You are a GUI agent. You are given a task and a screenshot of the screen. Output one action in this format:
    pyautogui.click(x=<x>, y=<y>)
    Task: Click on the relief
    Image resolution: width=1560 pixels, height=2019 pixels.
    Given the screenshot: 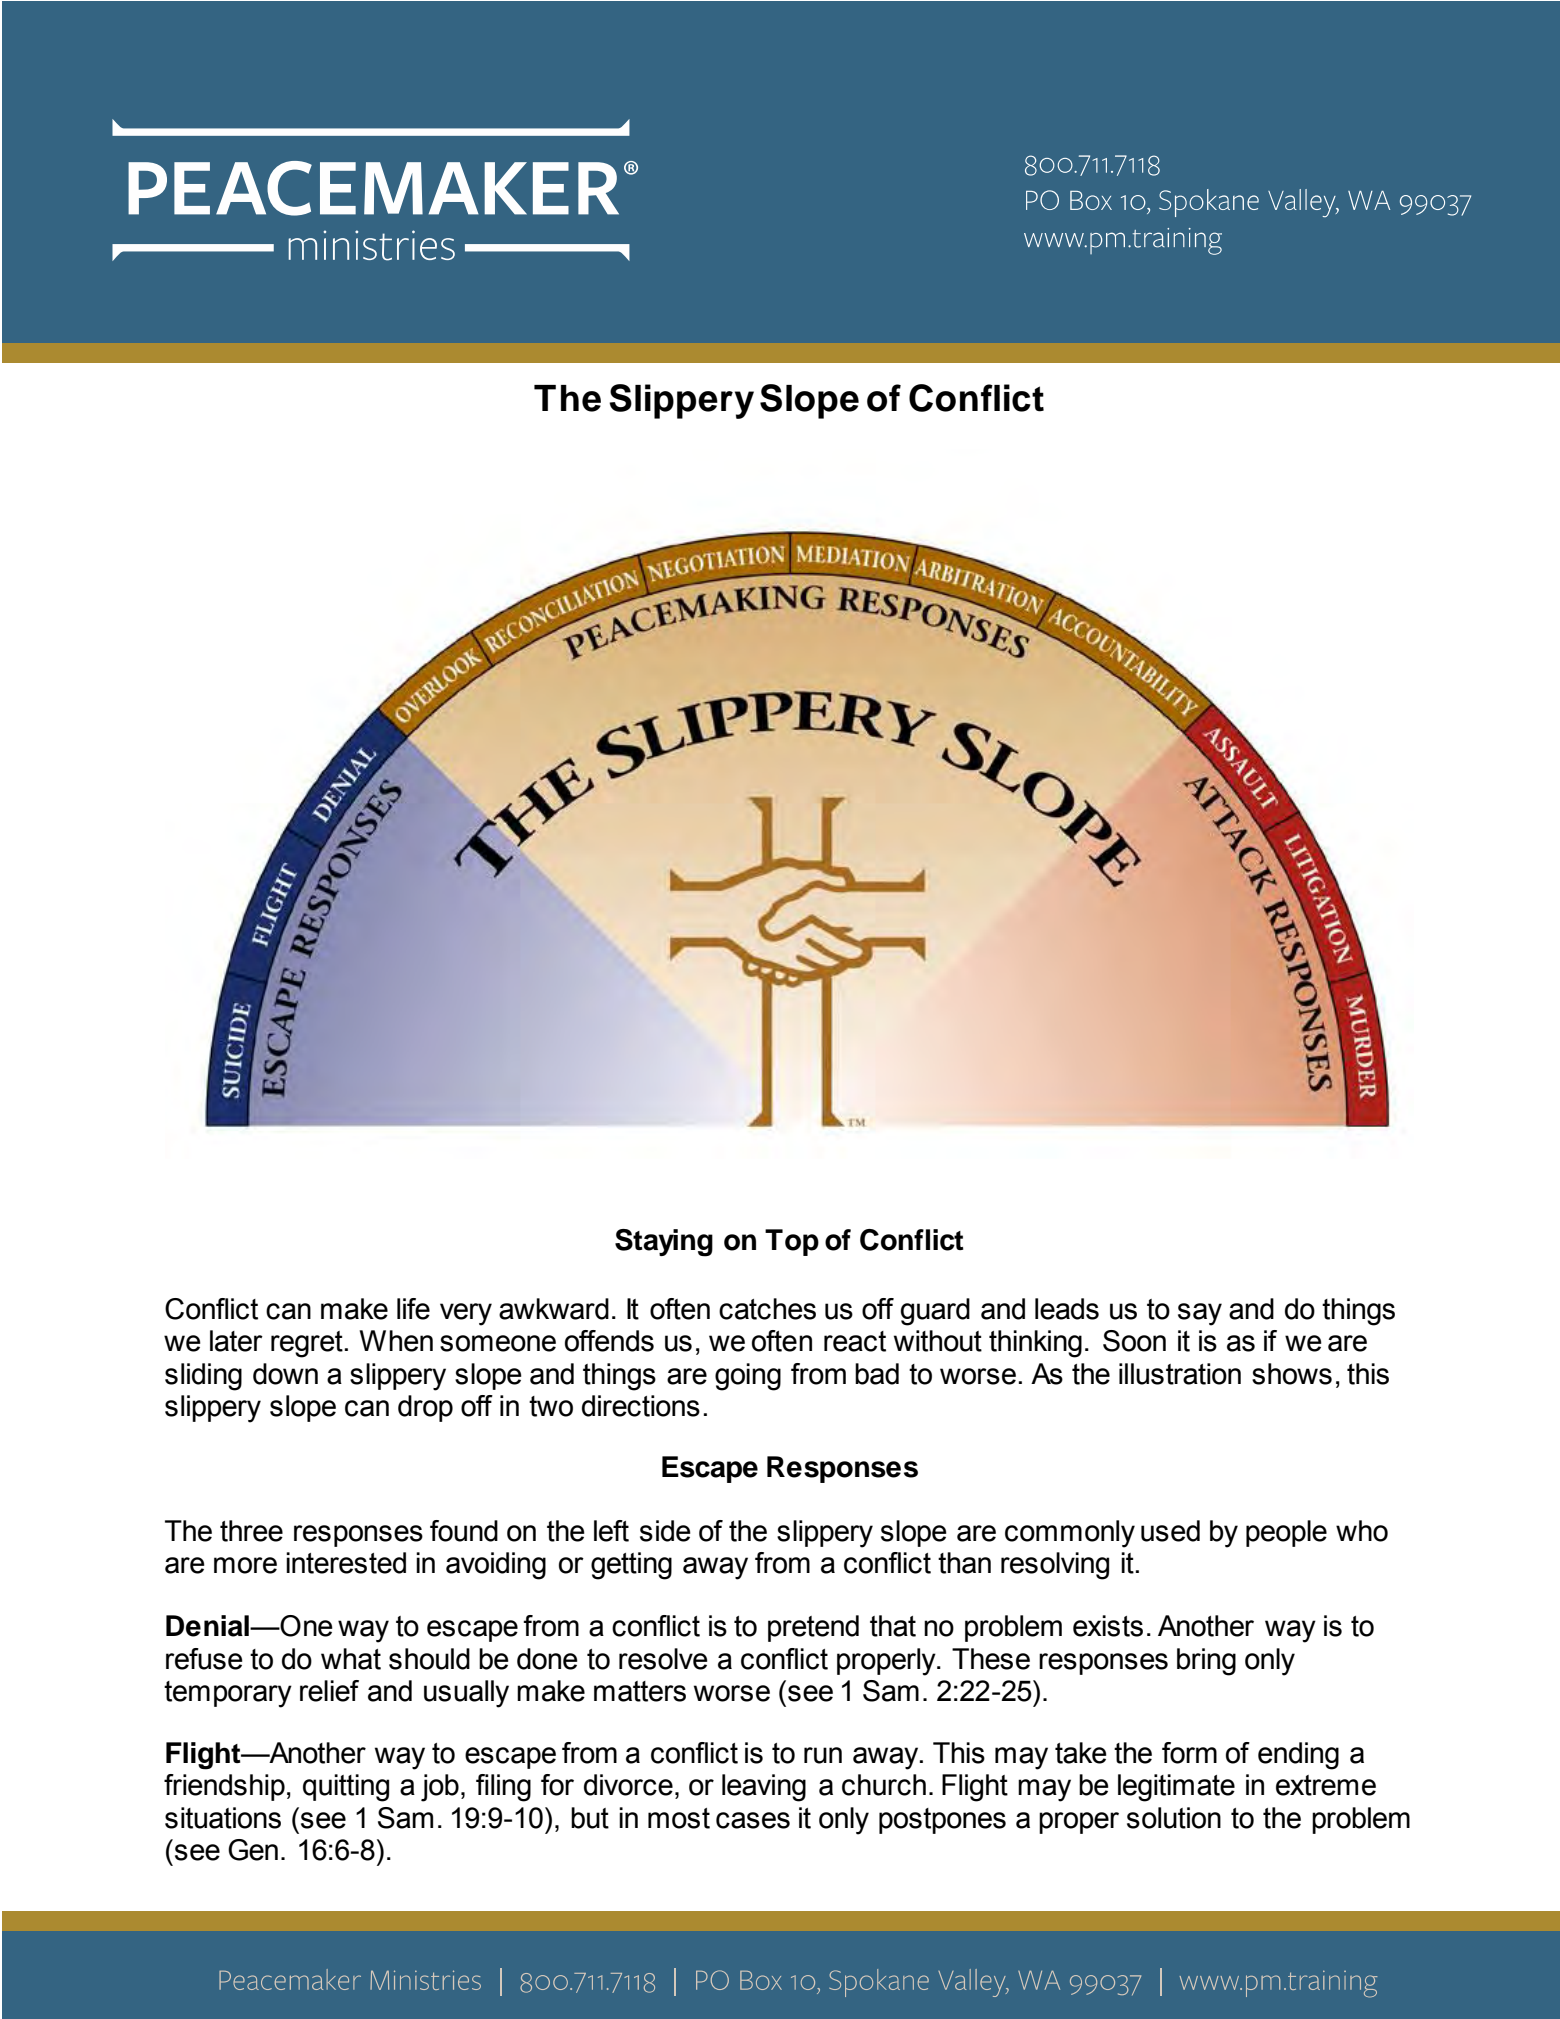 What is the action you would take?
    pyautogui.click(x=329, y=1691)
